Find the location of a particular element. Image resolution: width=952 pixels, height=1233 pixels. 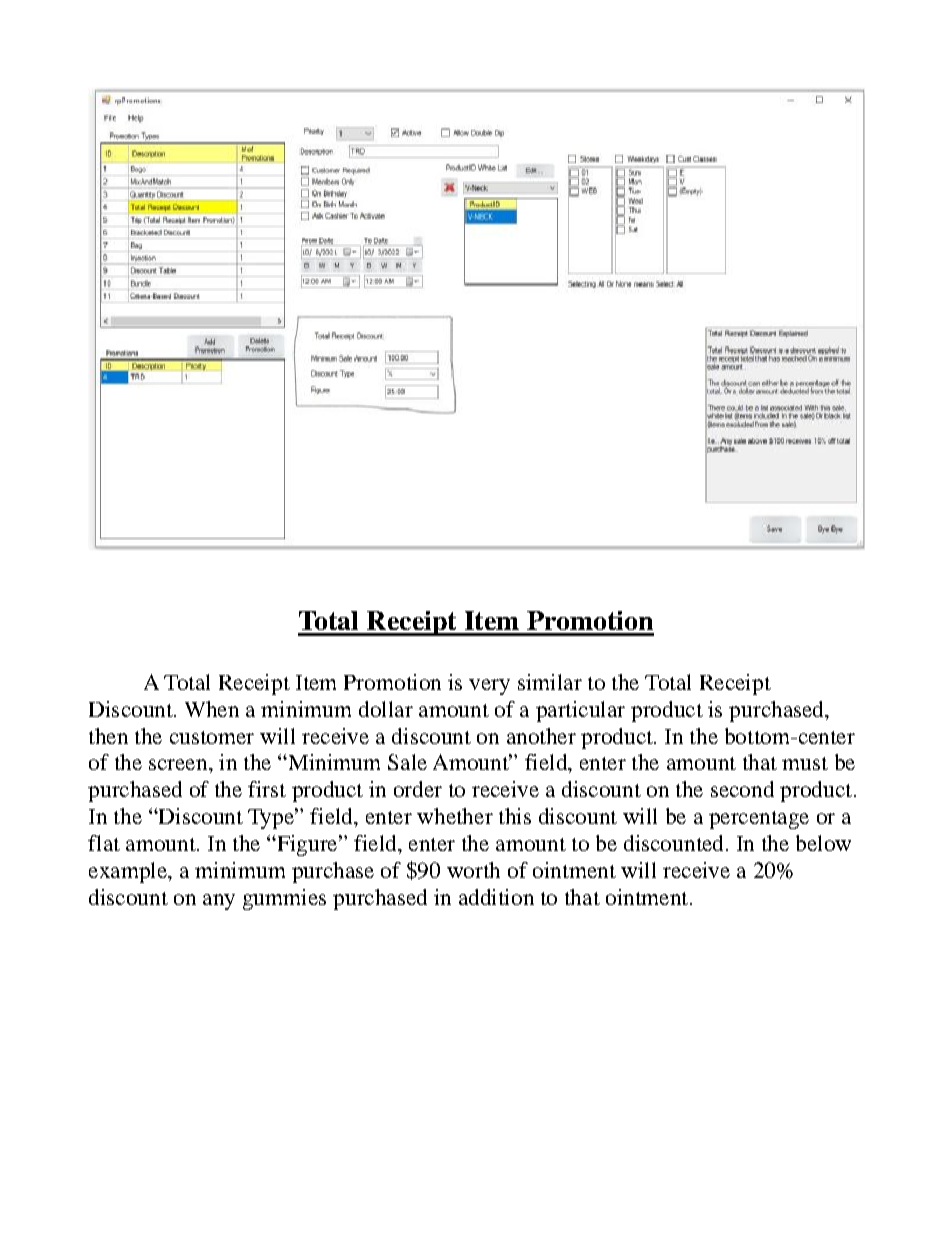

order is located at coordinates (418, 789).
